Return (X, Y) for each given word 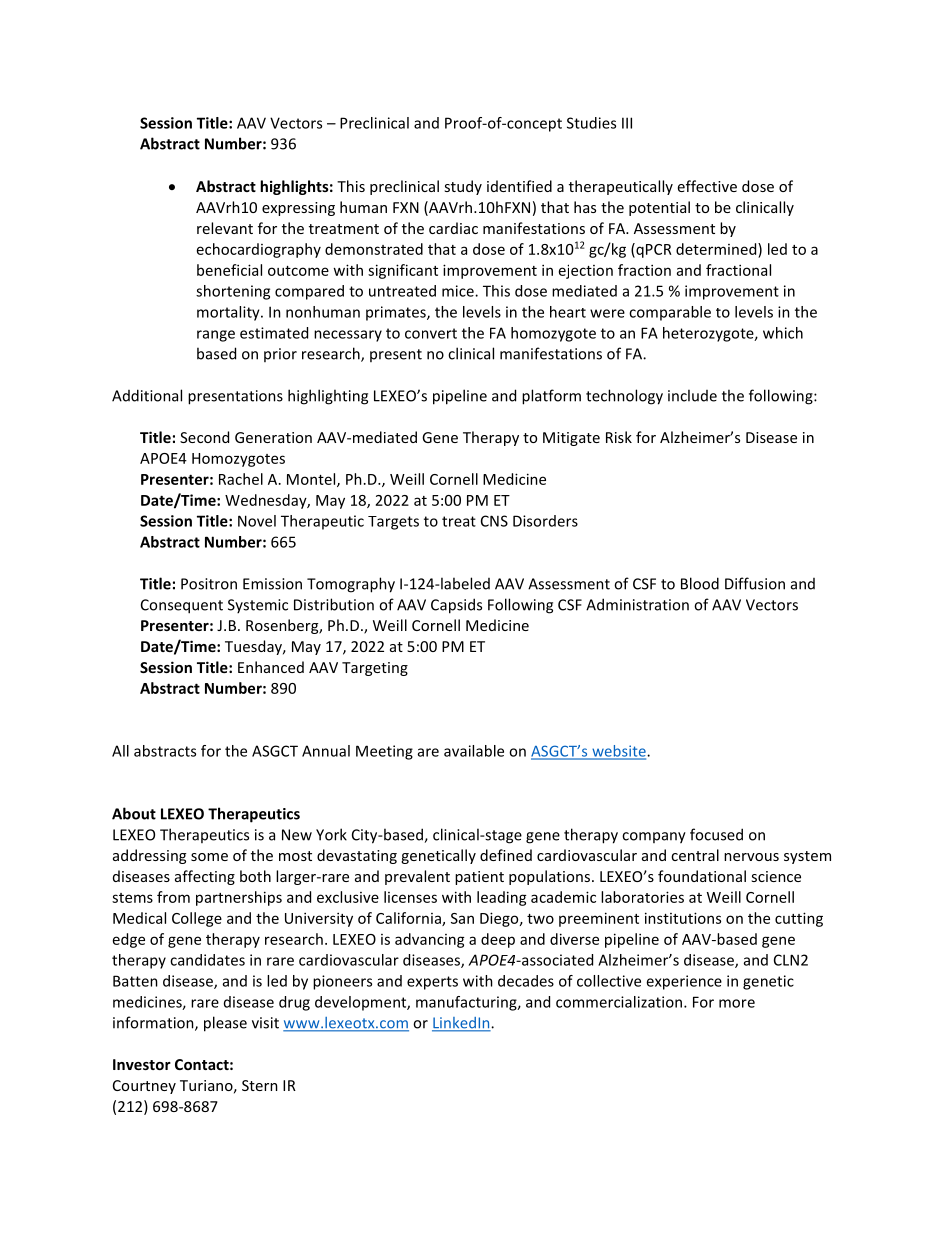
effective (707, 186)
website (619, 752)
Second (204, 437)
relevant (225, 228)
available (474, 751)
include (692, 395)
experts (432, 983)
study (463, 187)
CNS (494, 521)
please (225, 1024)
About (134, 813)
